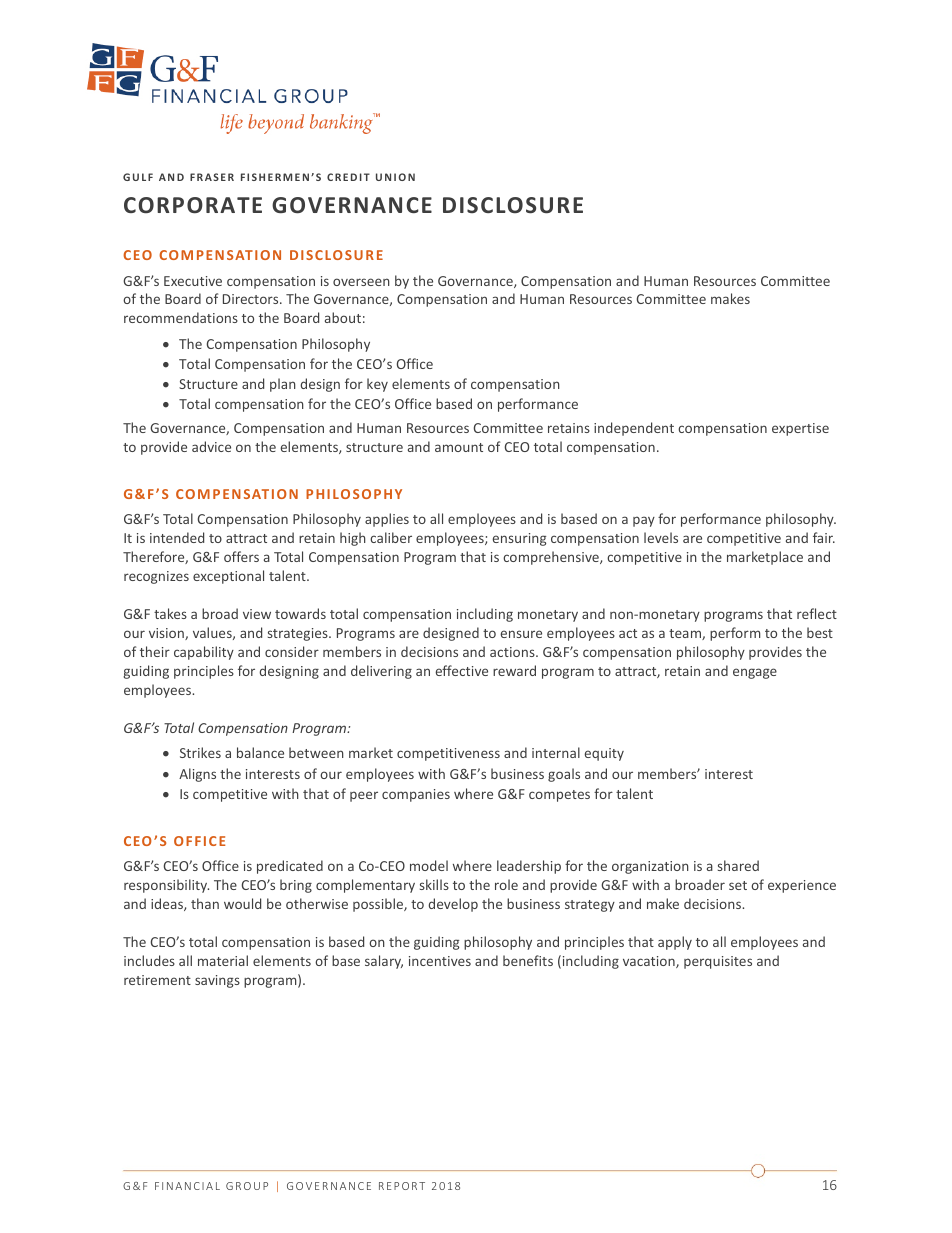 This image has width=952, height=1233. I want to click on amount, so click(459, 447).
